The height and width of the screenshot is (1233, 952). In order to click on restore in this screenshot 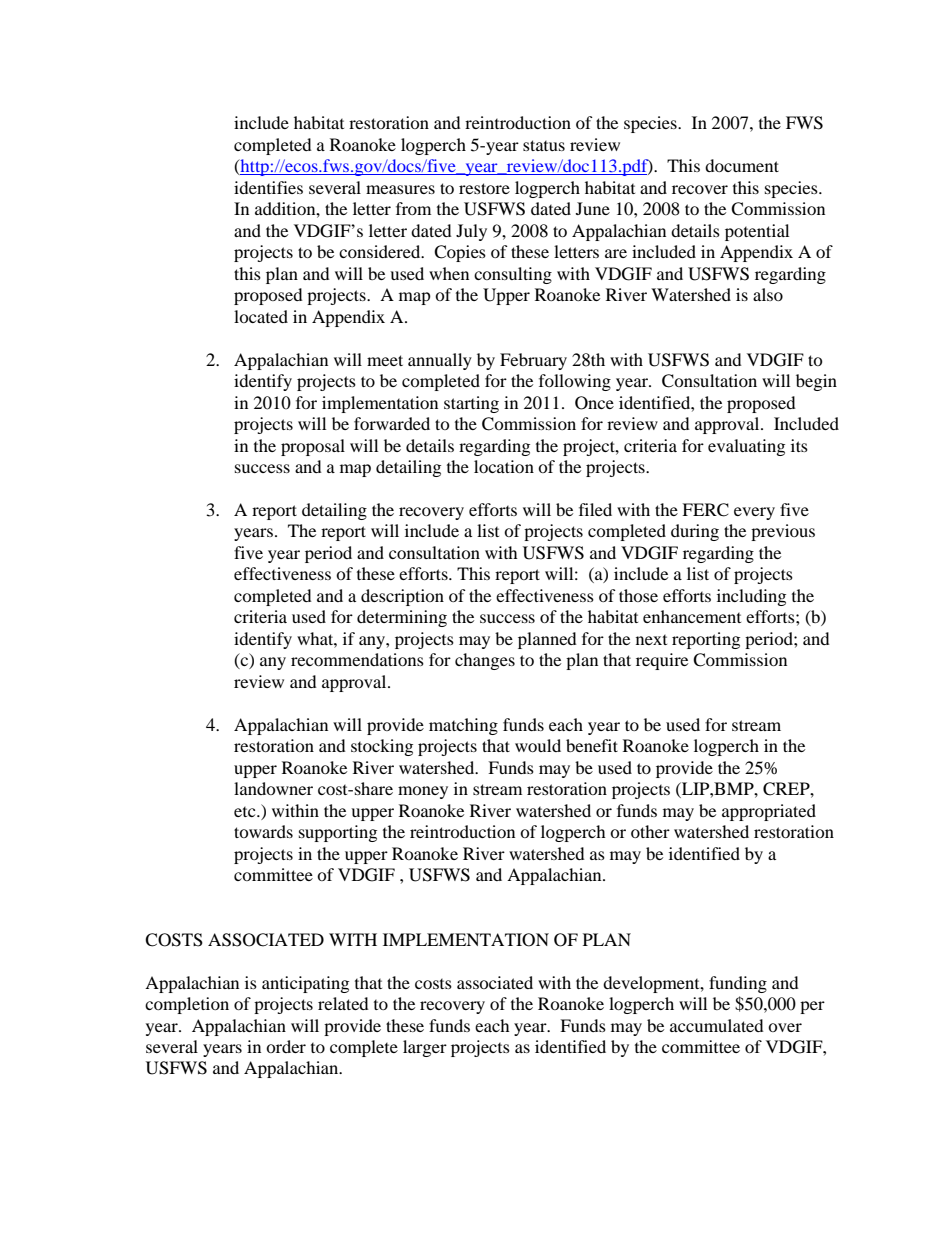, I will do `click(484, 188)`.
